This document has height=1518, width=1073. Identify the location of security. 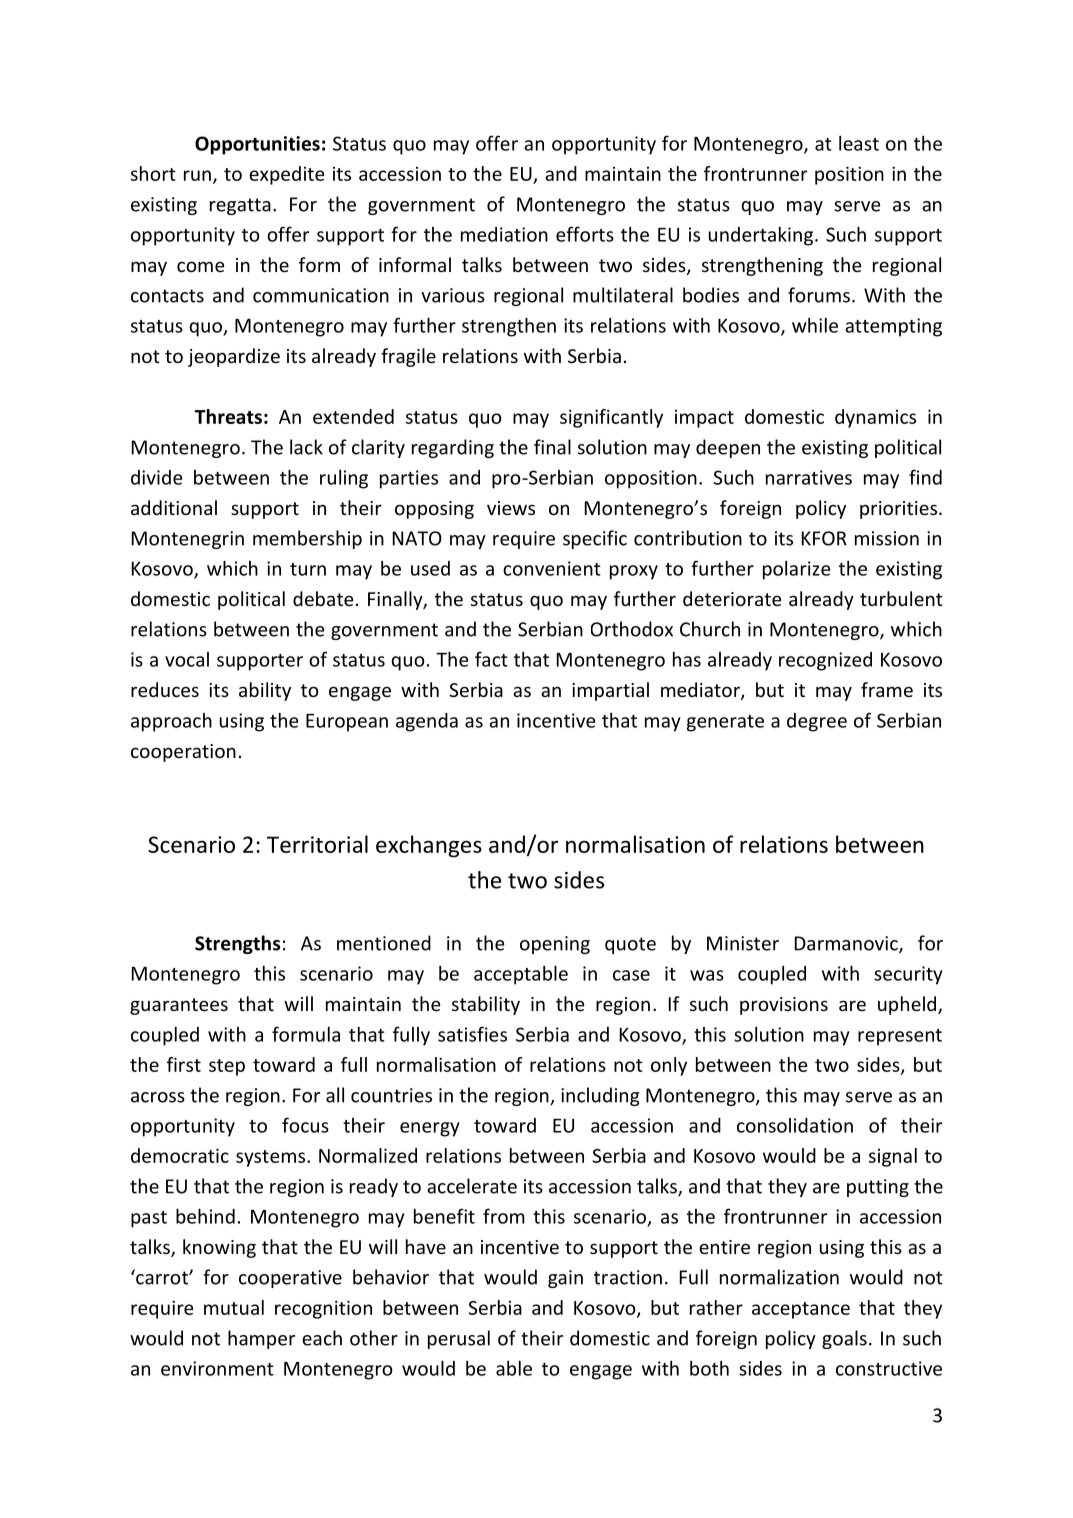
(908, 975).
